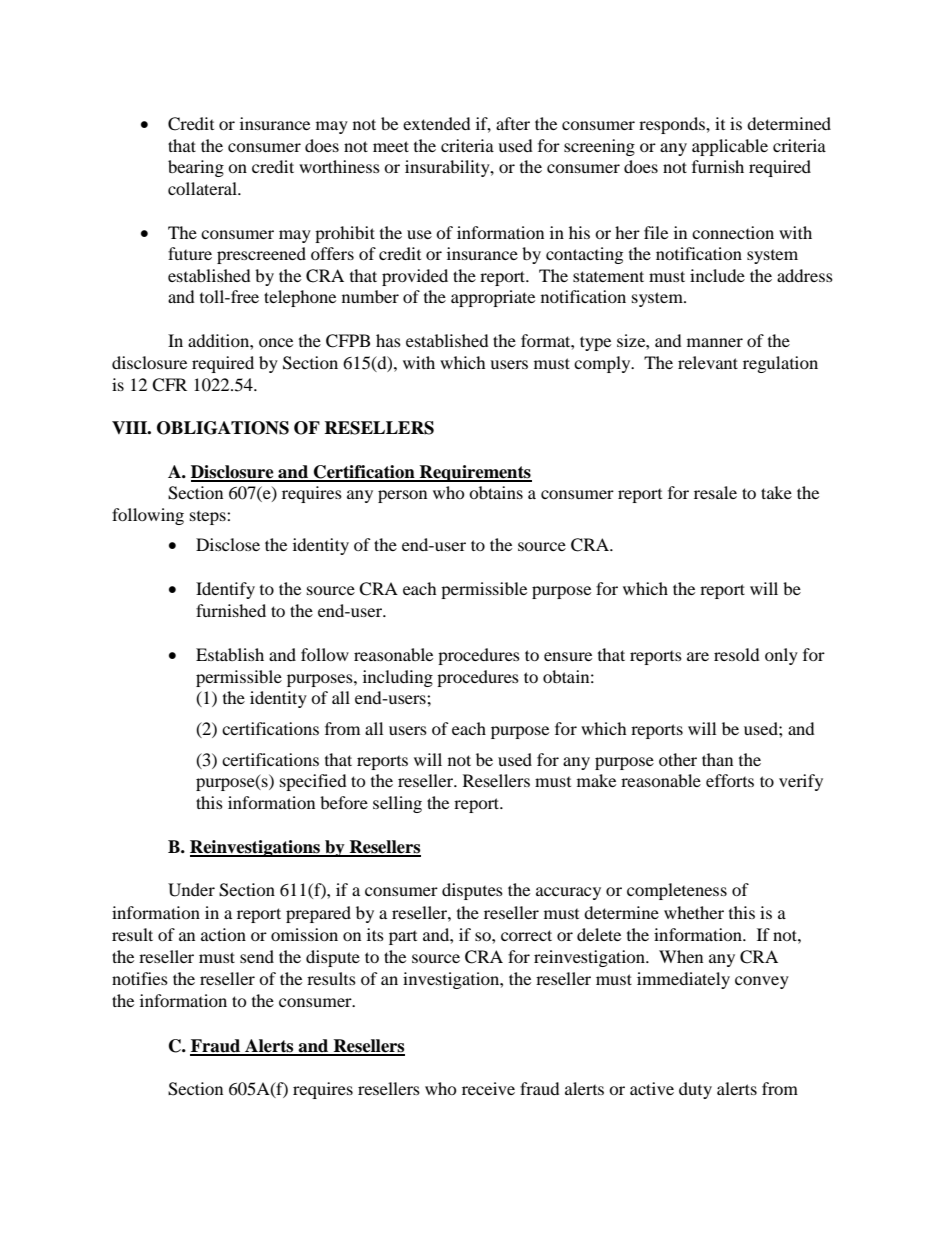 This screenshot has height=1233, width=952. What do you see at coordinates (568, 656) in the screenshot?
I see `ensure` at bounding box center [568, 656].
